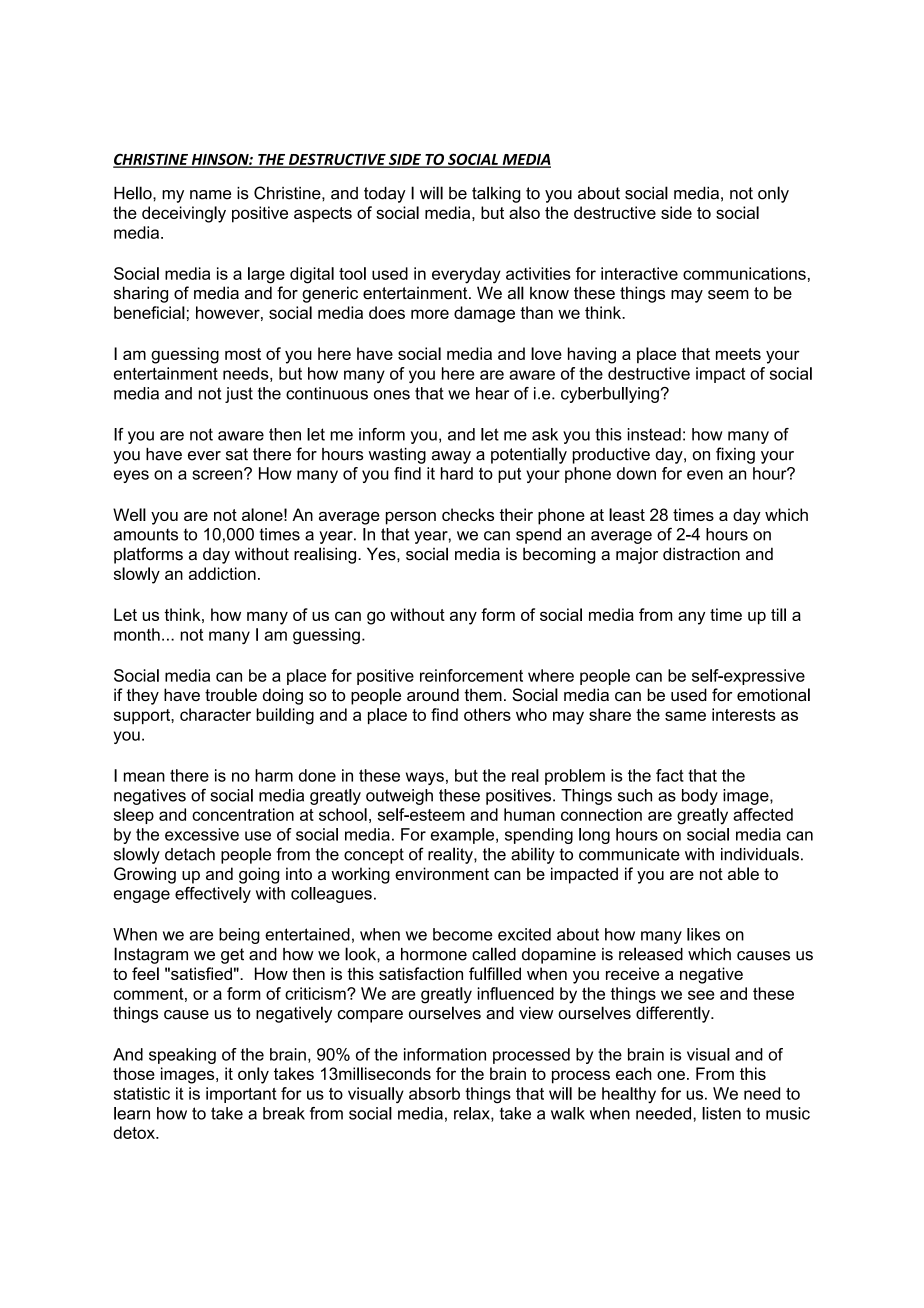 The height and width of the screenshot is (1308, 924). Describe the element at coordinates (496, 194) in the screenshot. I see `talking` at that location.
